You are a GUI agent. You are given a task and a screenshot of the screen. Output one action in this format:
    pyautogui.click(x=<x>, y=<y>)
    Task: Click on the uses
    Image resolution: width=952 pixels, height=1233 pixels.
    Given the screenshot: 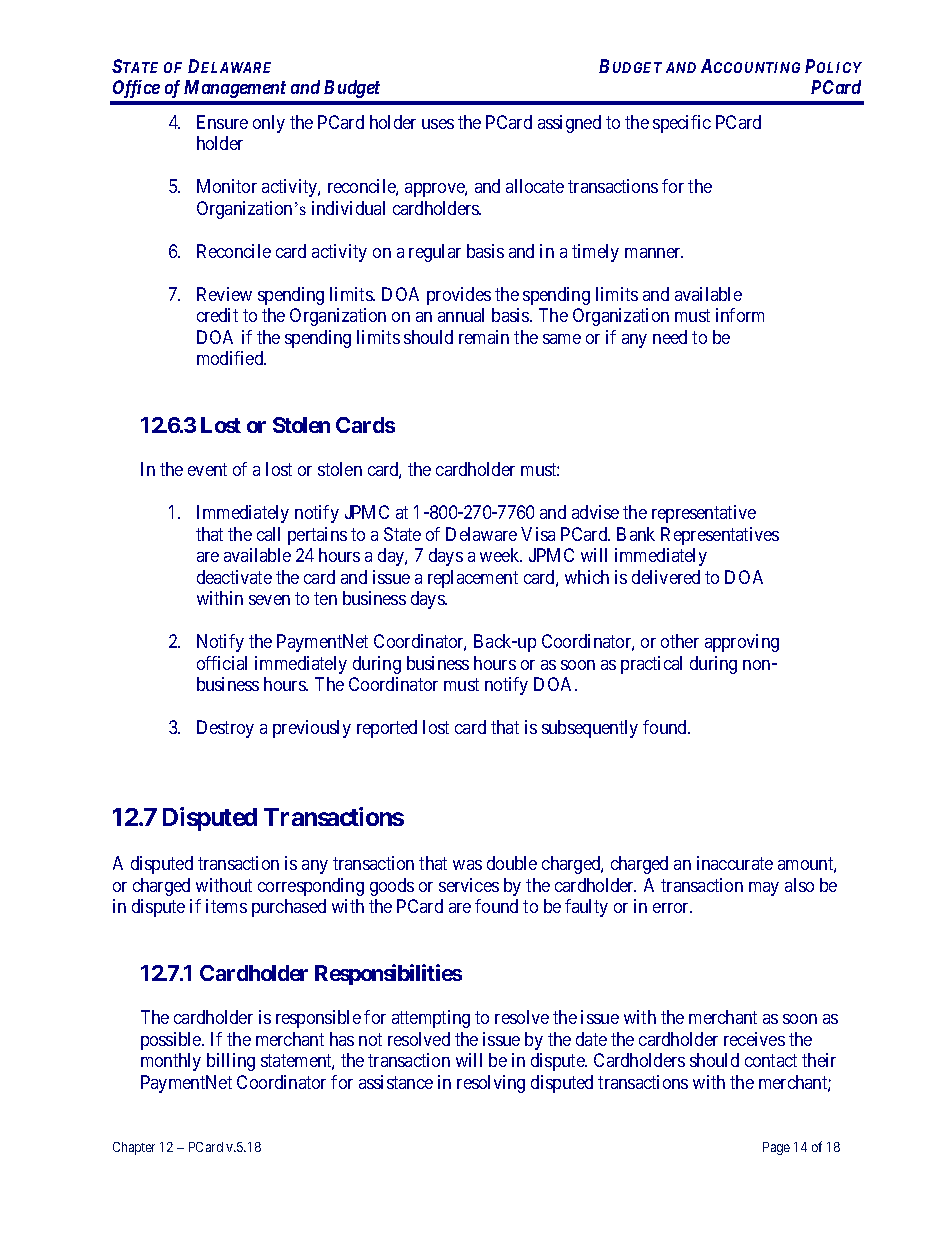 What is the action you would take?
    pyautogui.click(x=438, y=124)
